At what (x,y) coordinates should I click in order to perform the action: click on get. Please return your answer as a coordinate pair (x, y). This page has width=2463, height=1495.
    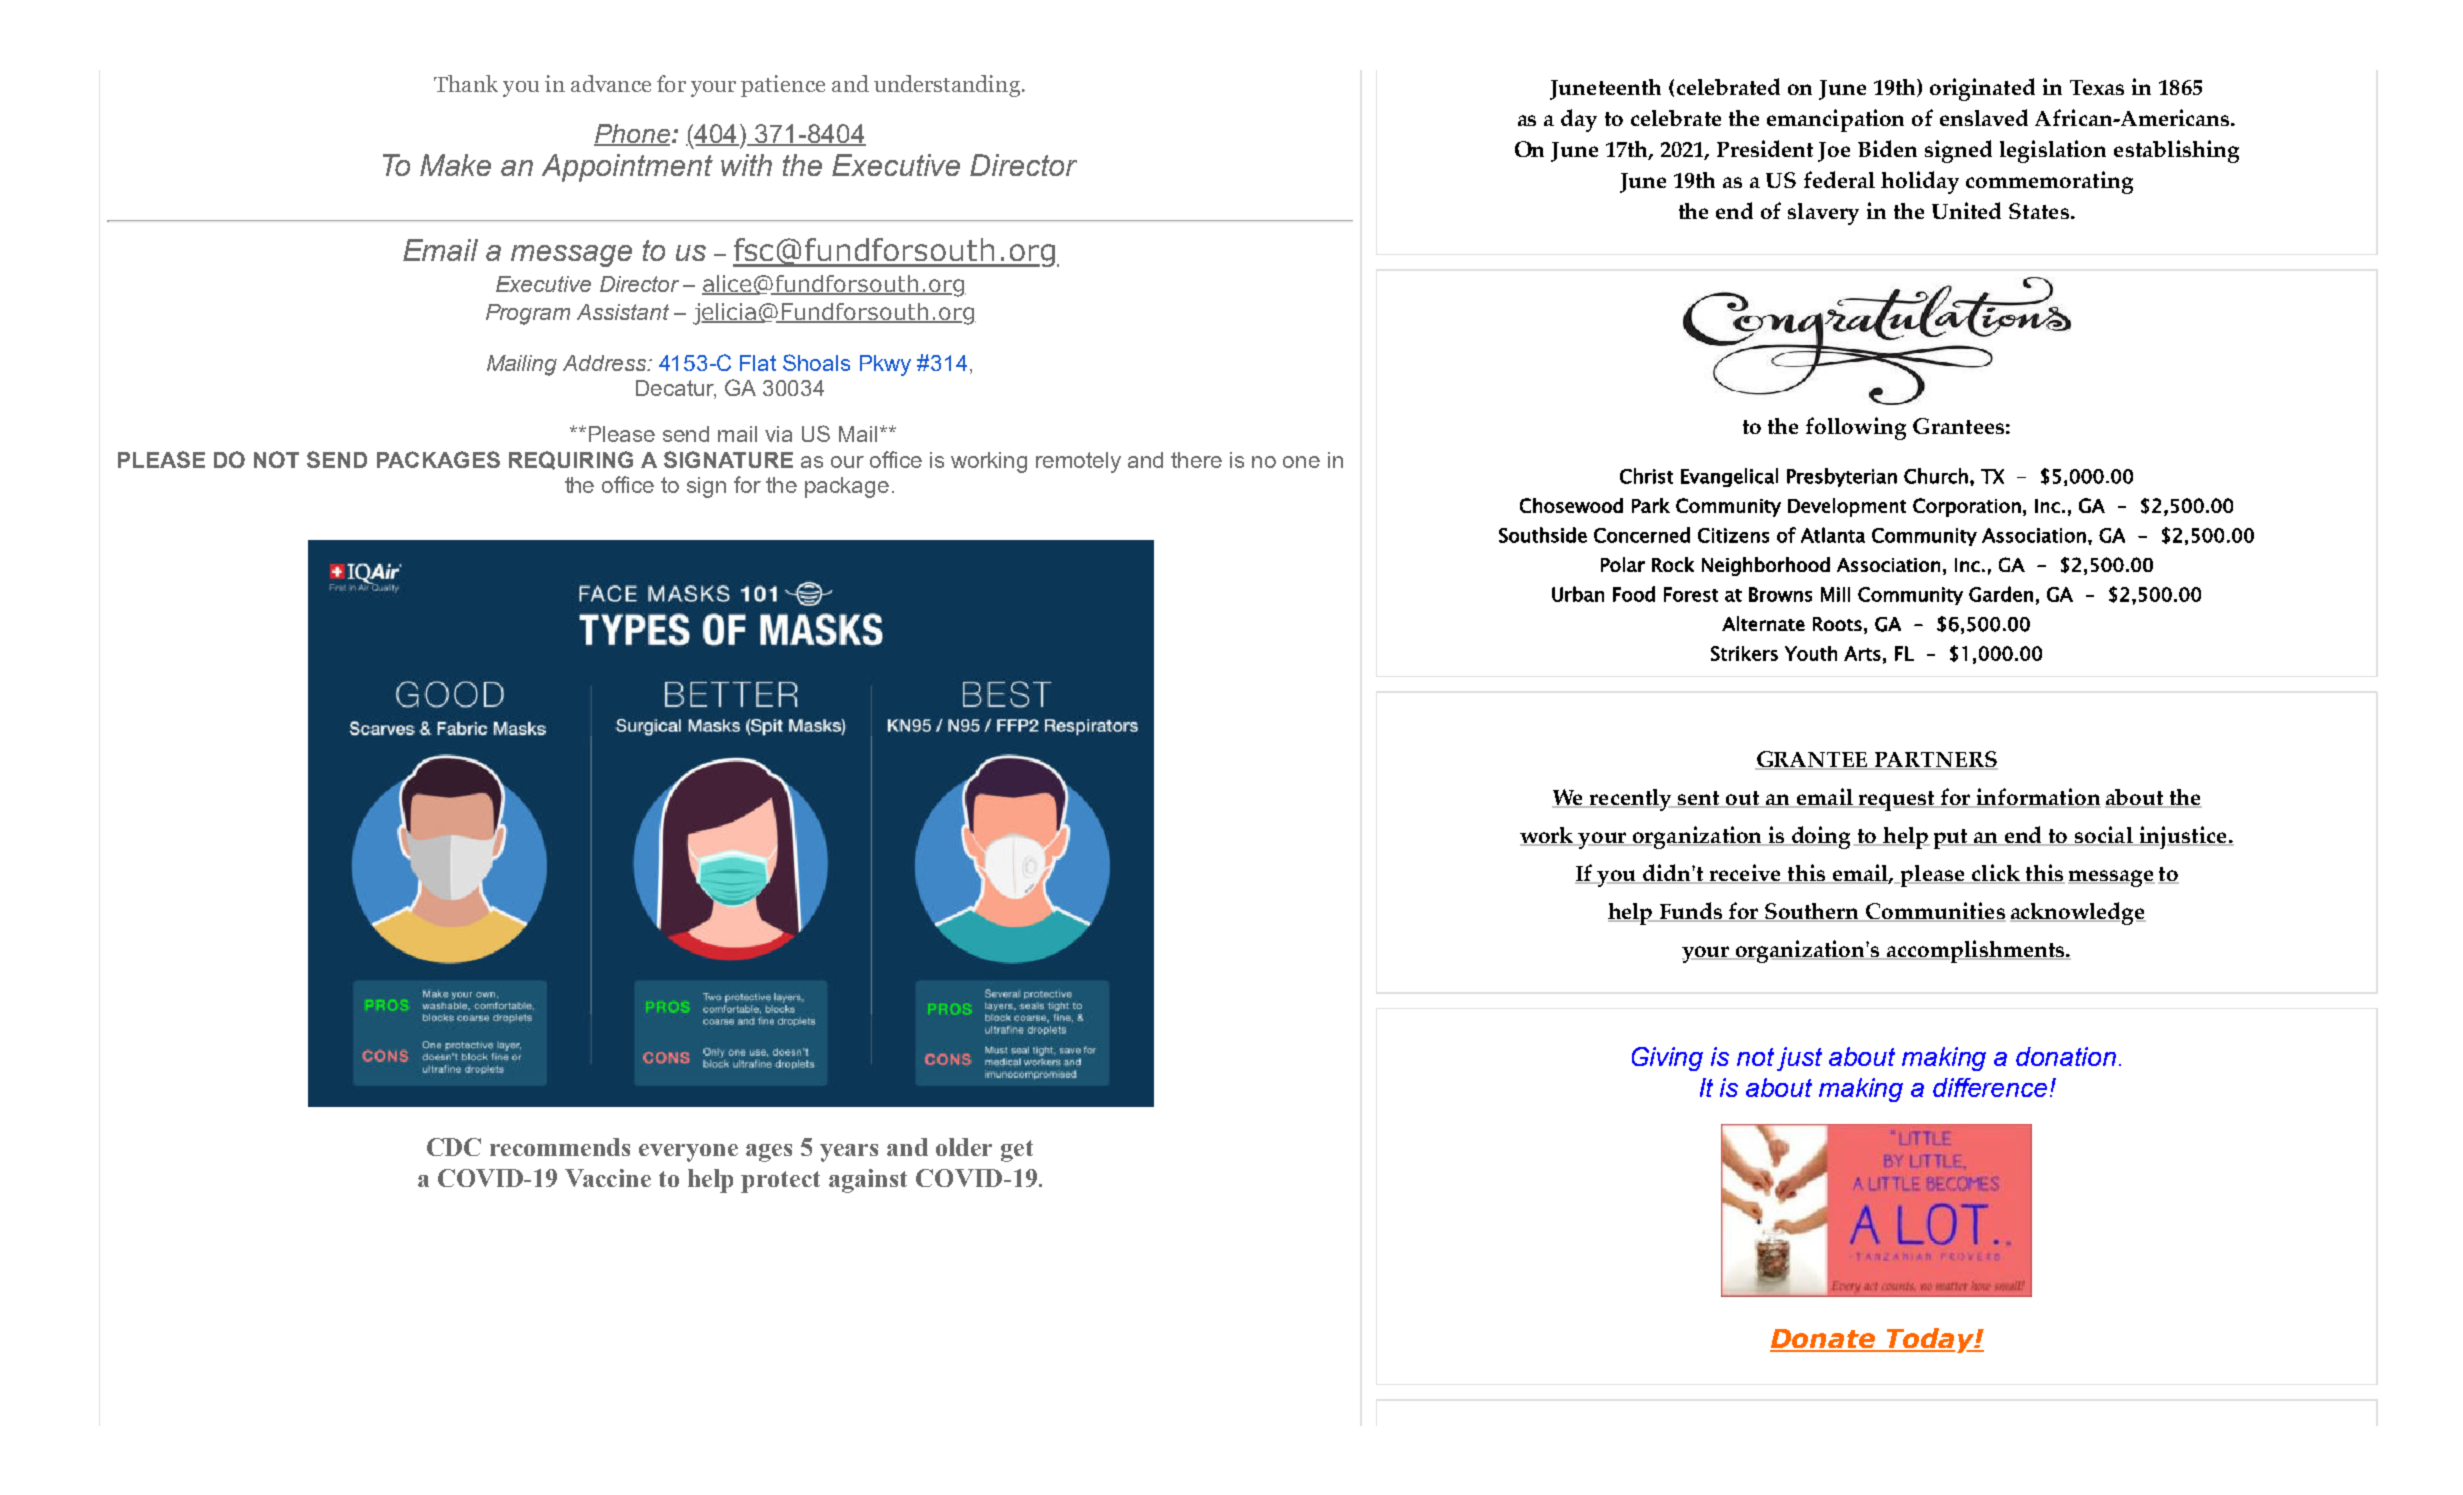
    Looking at the image, I should click on (1017, 1151).
